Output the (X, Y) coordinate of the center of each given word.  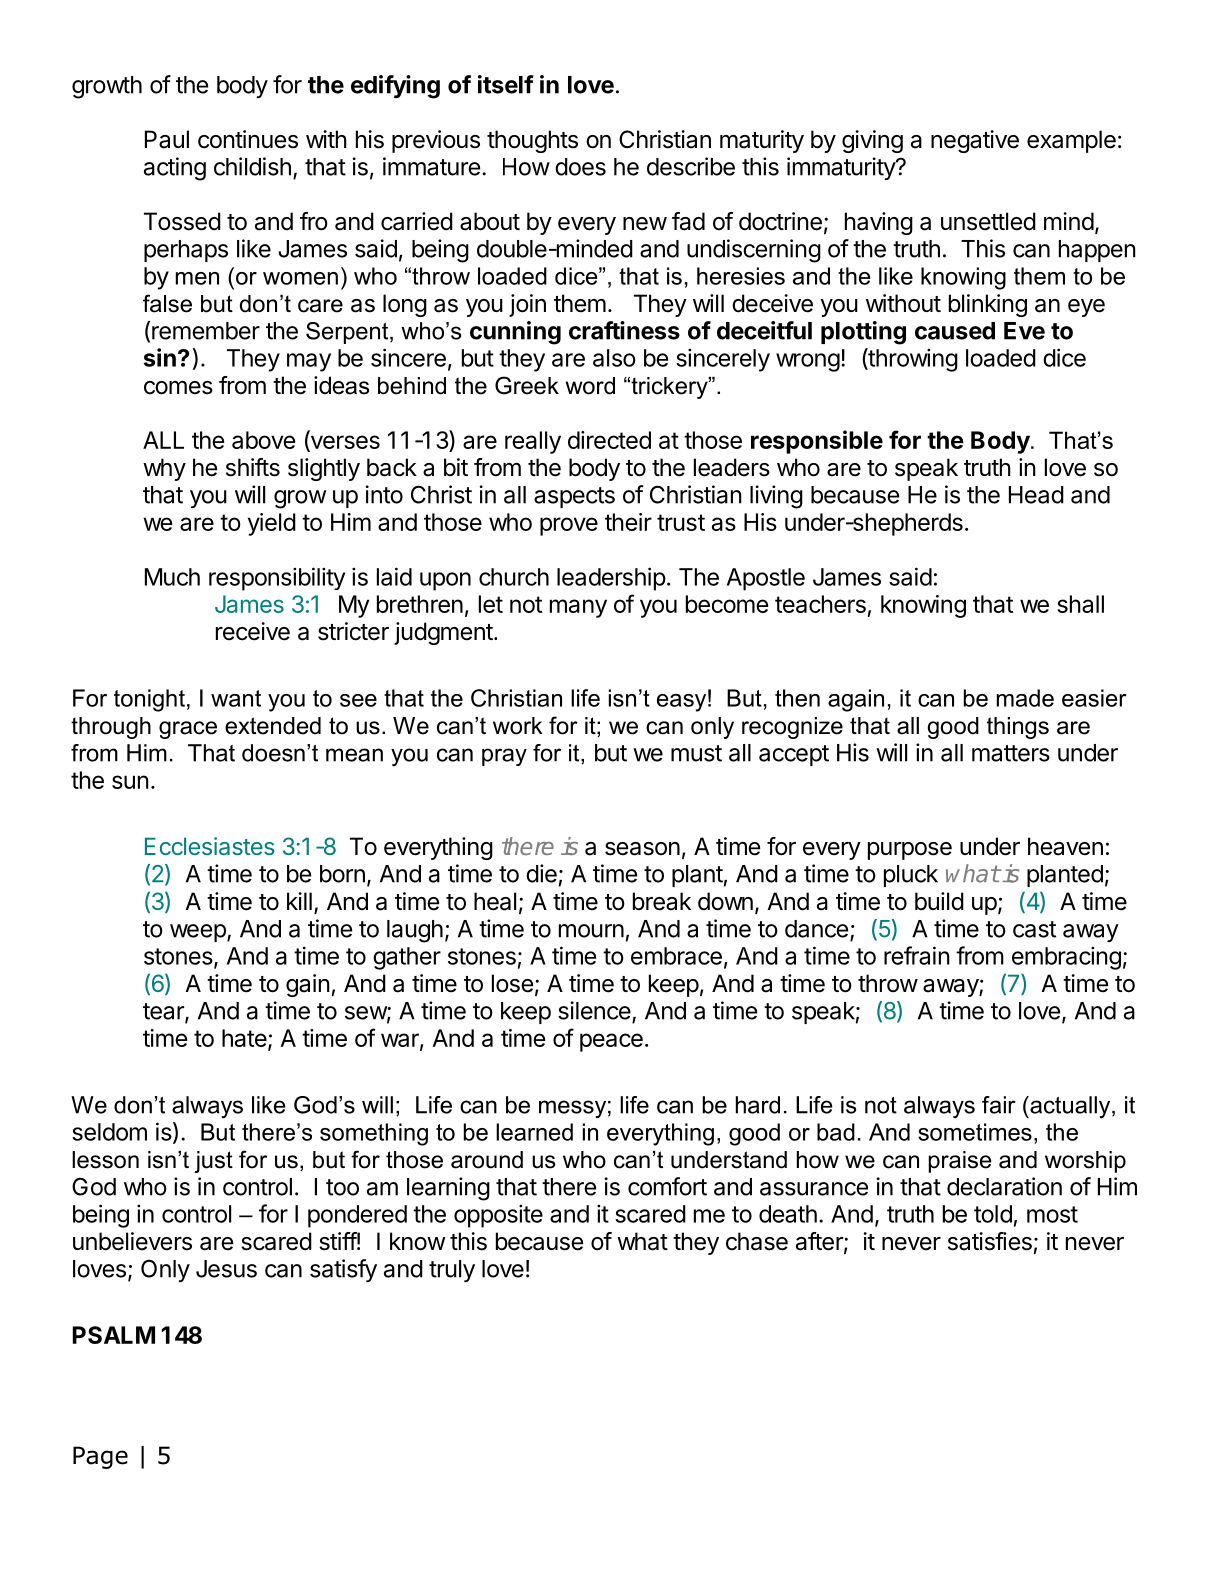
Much (172, 577)
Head (1036, 495)
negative (975, 141)
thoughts (532, 141)
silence (594, 1010)
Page (100, 1457)
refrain (917, 955)
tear (164, 1012)
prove (569, 526)
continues (248, 139)
